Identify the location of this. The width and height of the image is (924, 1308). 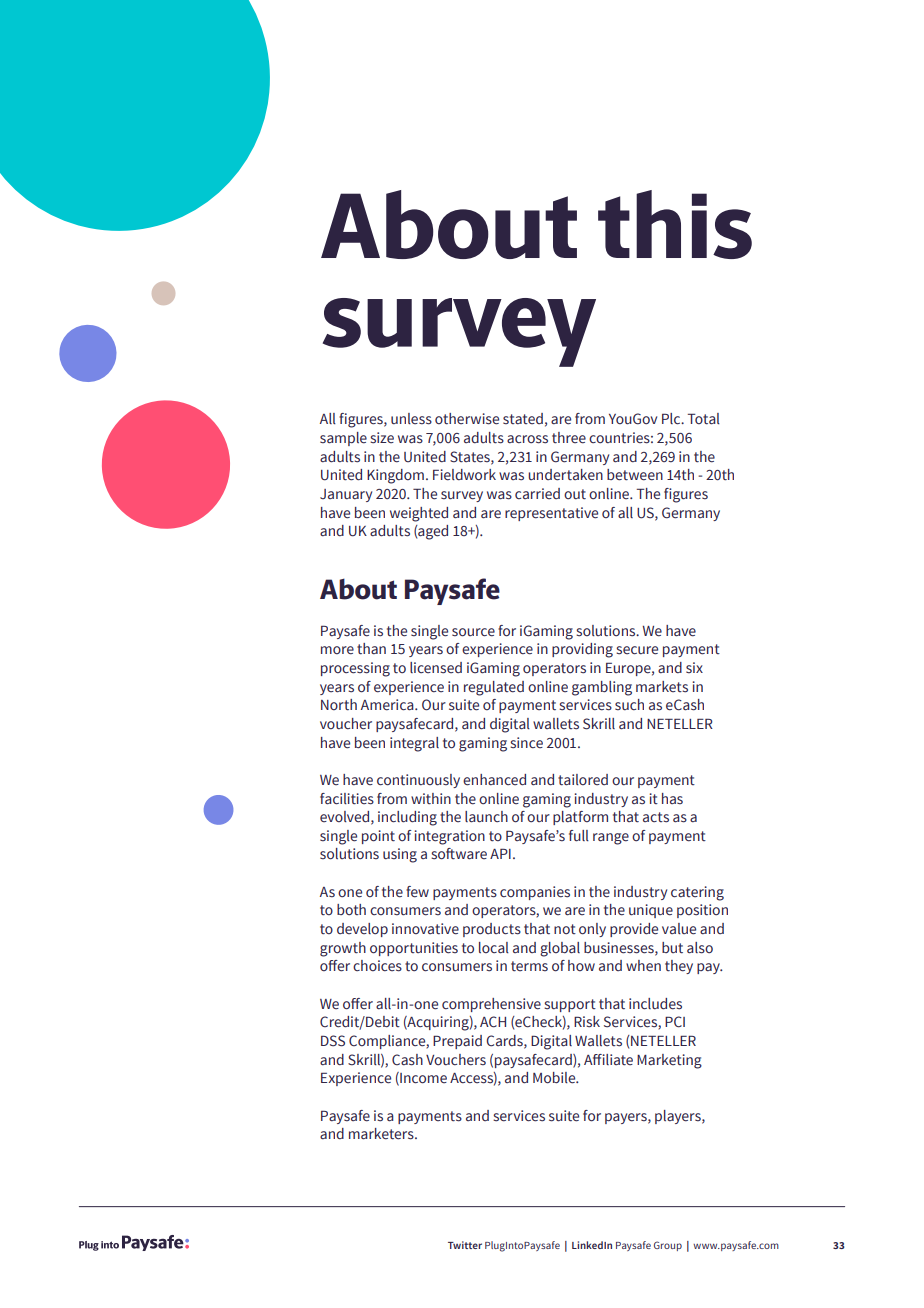
(675, 224).
